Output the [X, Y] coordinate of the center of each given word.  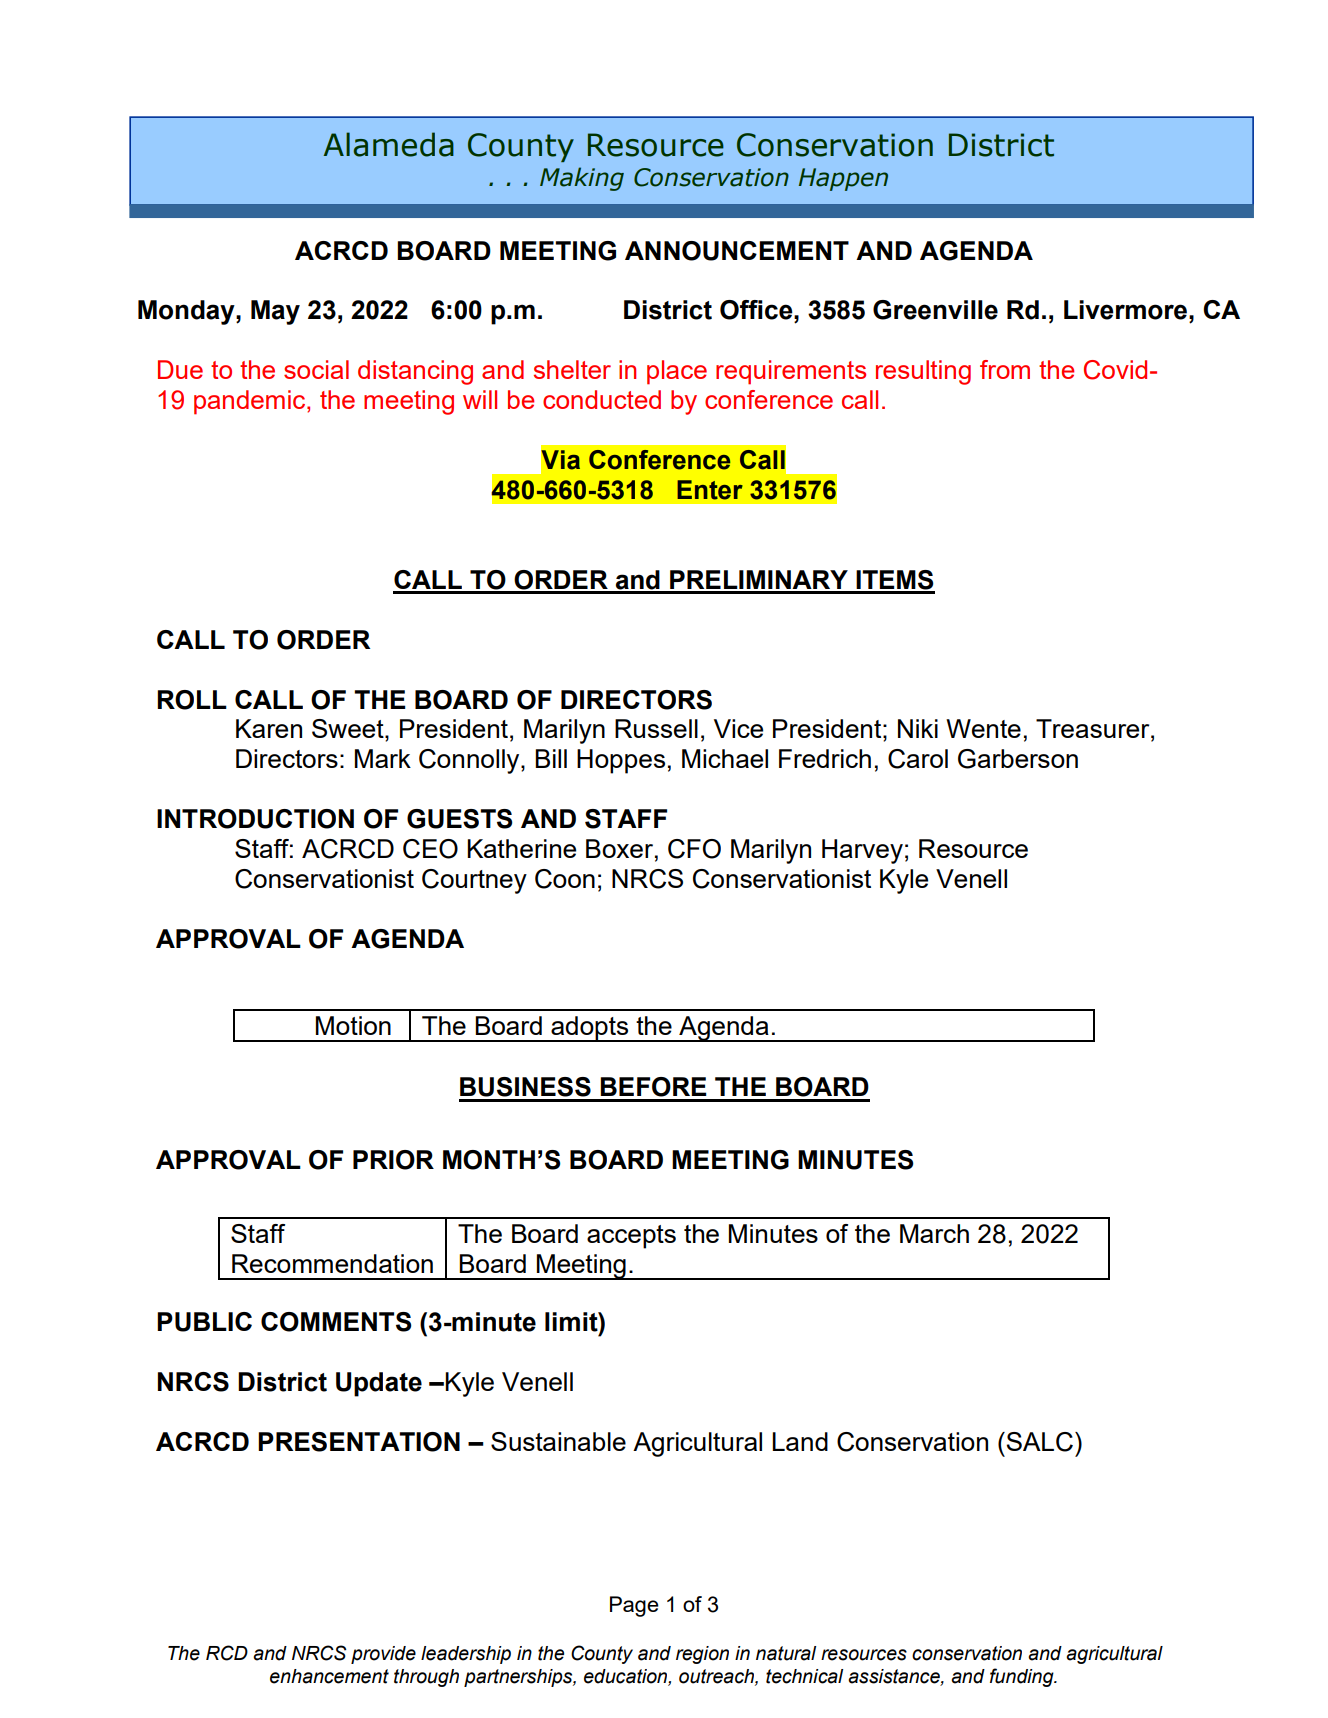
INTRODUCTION [255, 819]
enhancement [329, 1676]
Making [582, 179]
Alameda [389, 144]
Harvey [862, 851]
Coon [565, 879]
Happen [843, 179]
